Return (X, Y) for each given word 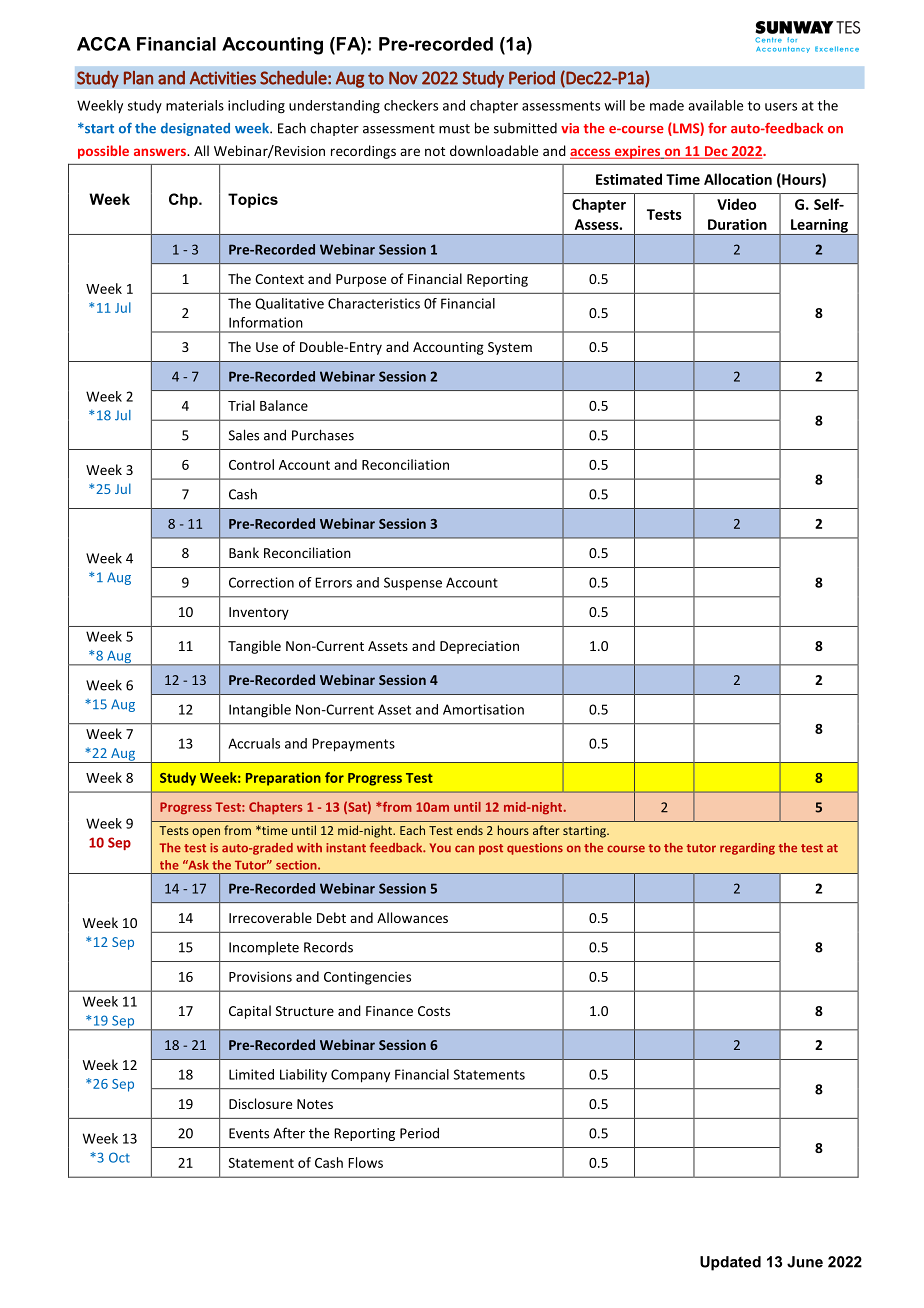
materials (195, 105)
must (454, 129)
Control (251, 464)
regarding (747, 849)
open (206, 833)
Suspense (413, 584)
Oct (119, 1157)
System (510, 348)
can (464, 849)
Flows (365, 1162)
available (715, 105)
